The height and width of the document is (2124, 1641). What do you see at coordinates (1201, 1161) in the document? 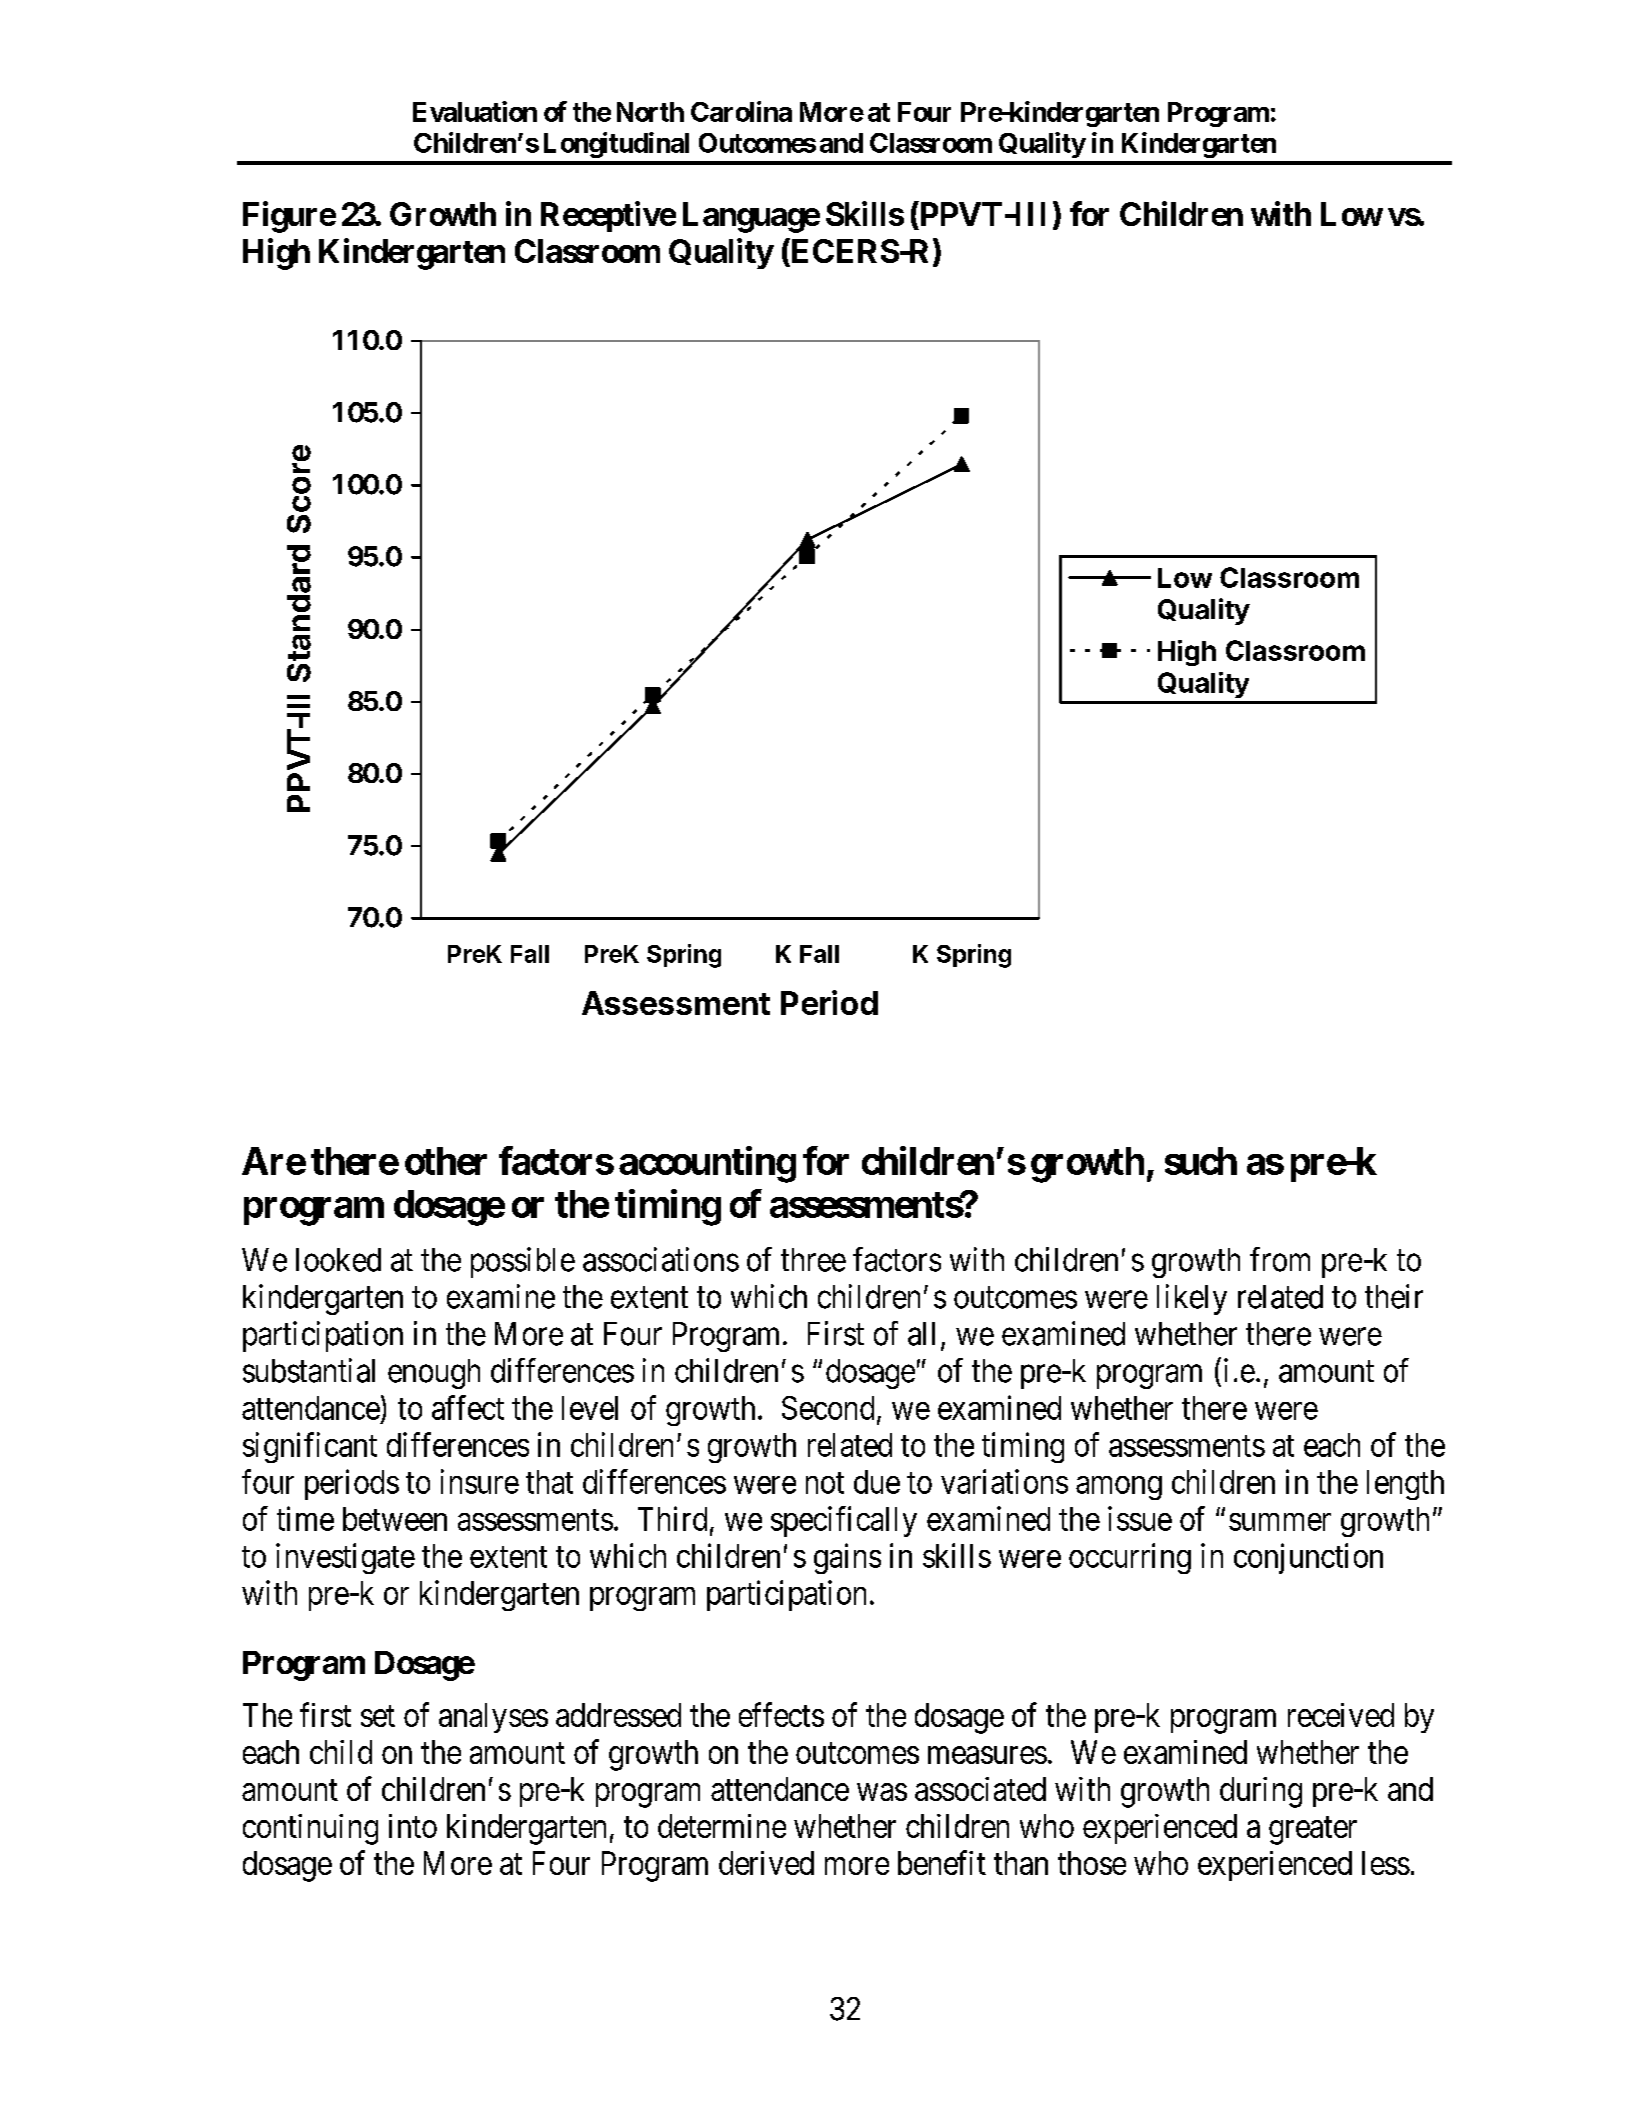
I see `such` at bounding box center [1201, 1161].
